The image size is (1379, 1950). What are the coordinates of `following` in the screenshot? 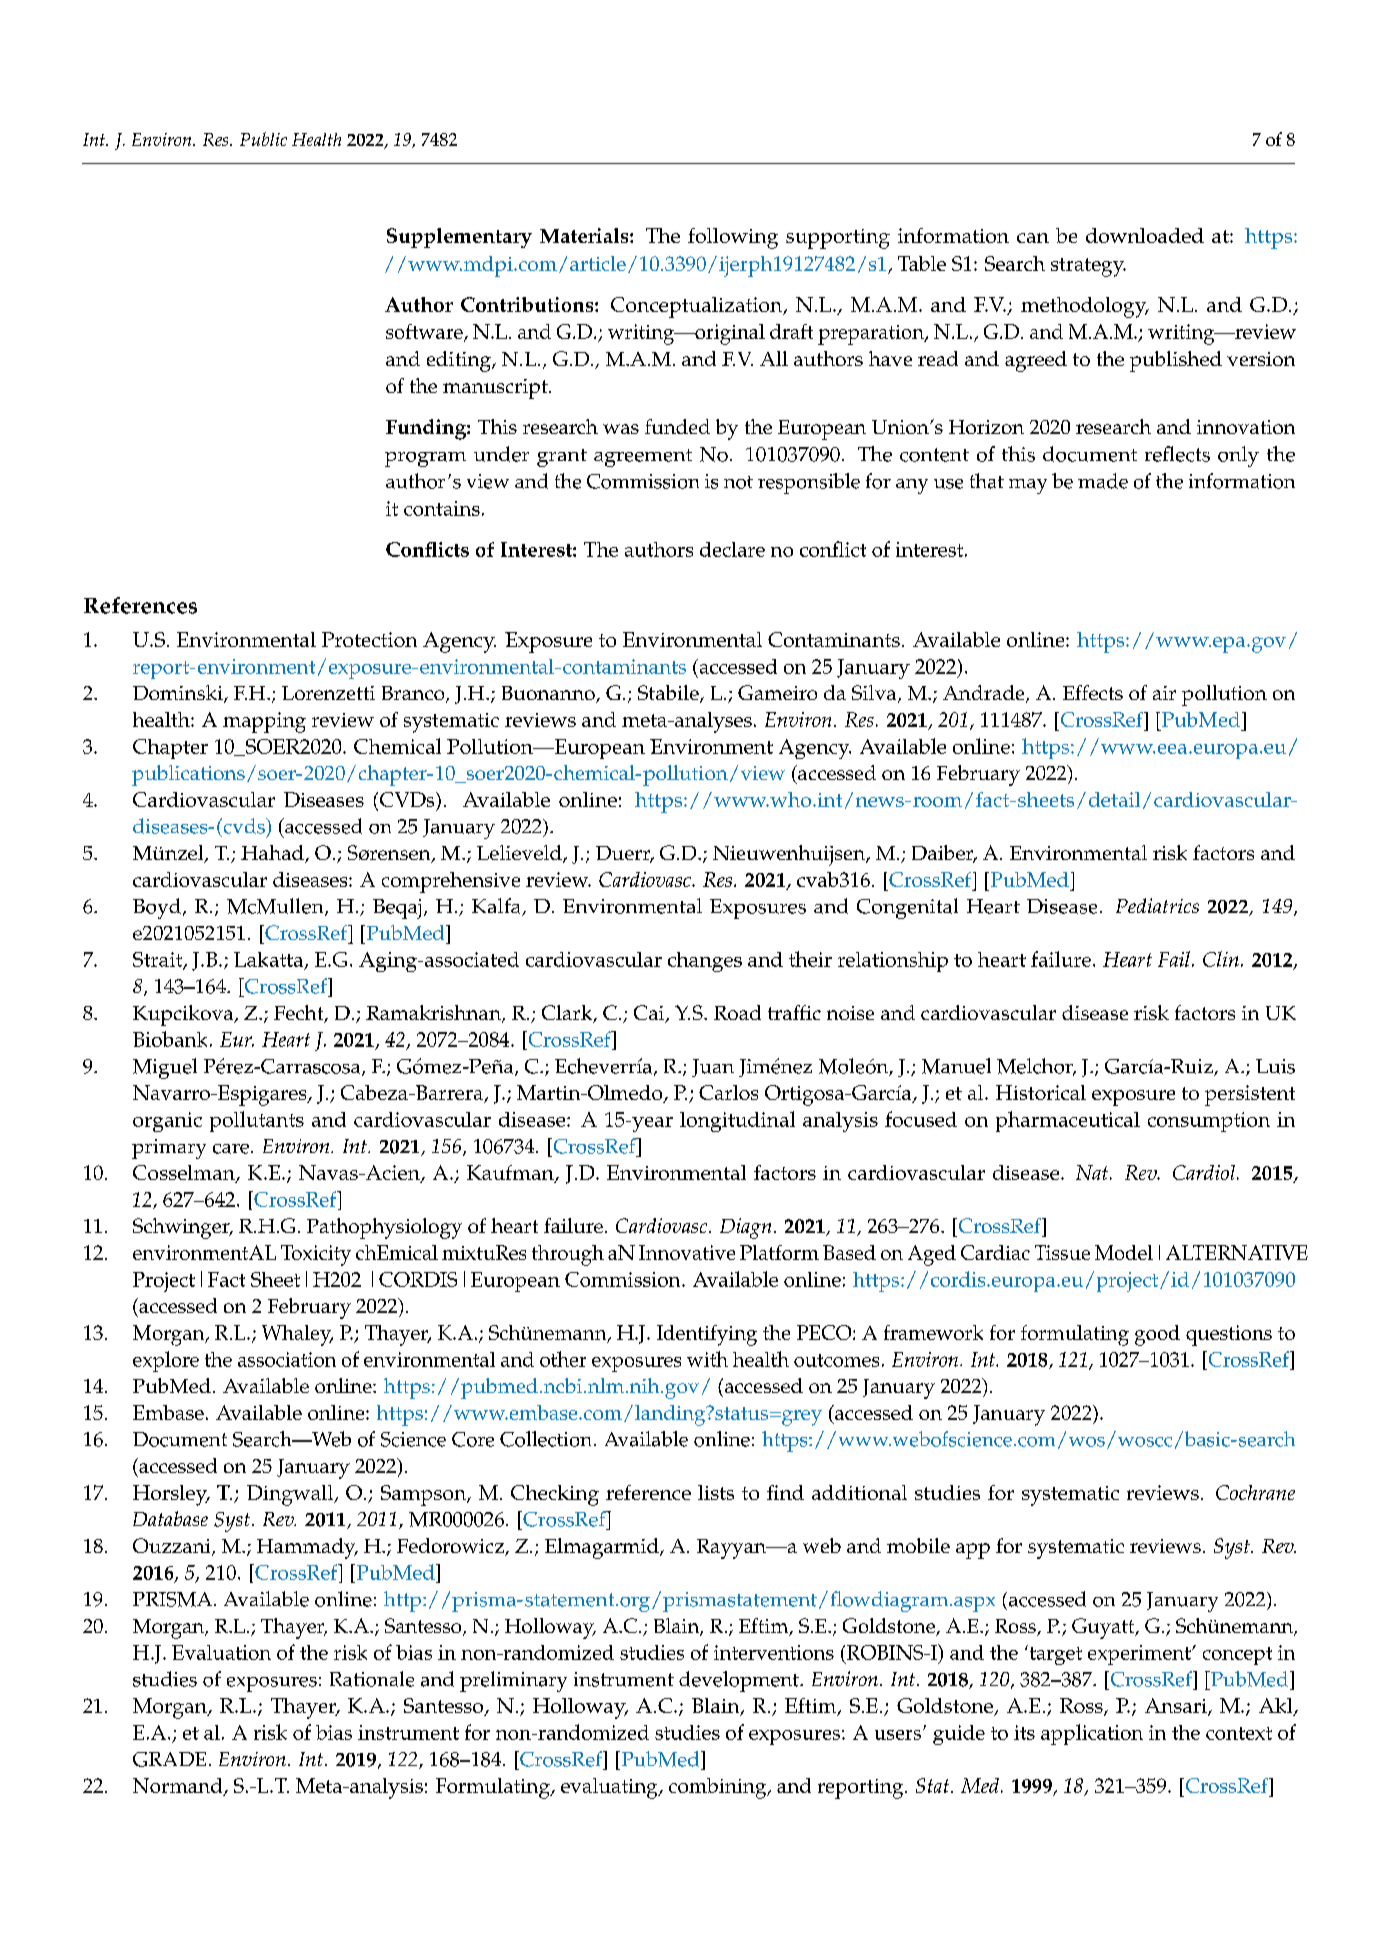 It's located at (733, 238).
